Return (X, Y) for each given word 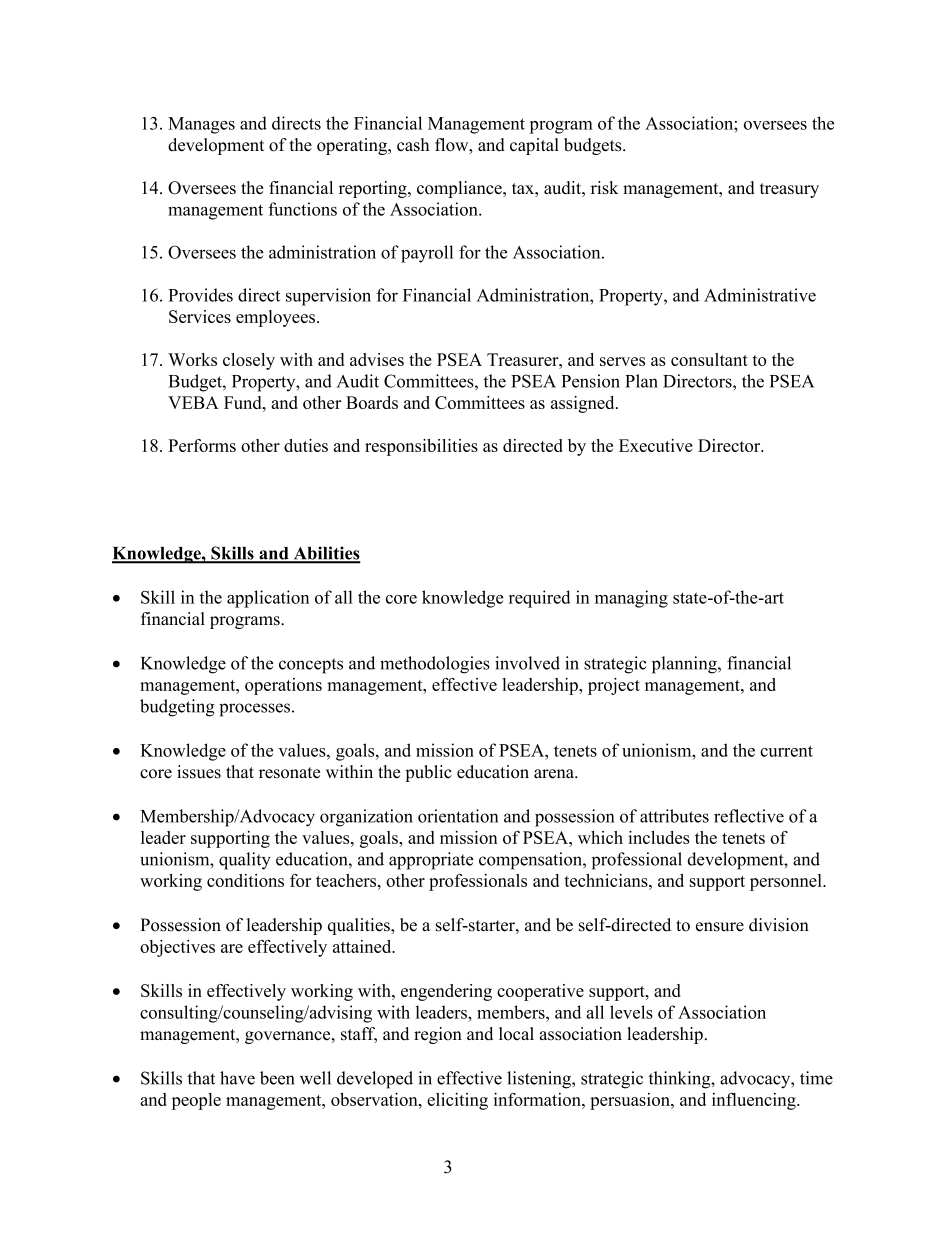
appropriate (431, 861)
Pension (590, 381)
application (268, 599)
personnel (787, 882)
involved (527, 663)
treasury (789, 190)
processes (254, 710)
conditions (245, 880)
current (786, 751)
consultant (709, 359)
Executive (655, 445)
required (540, 599)
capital (534, 146)
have (237, 1078)
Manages (201, 125)
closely (249, 361)
